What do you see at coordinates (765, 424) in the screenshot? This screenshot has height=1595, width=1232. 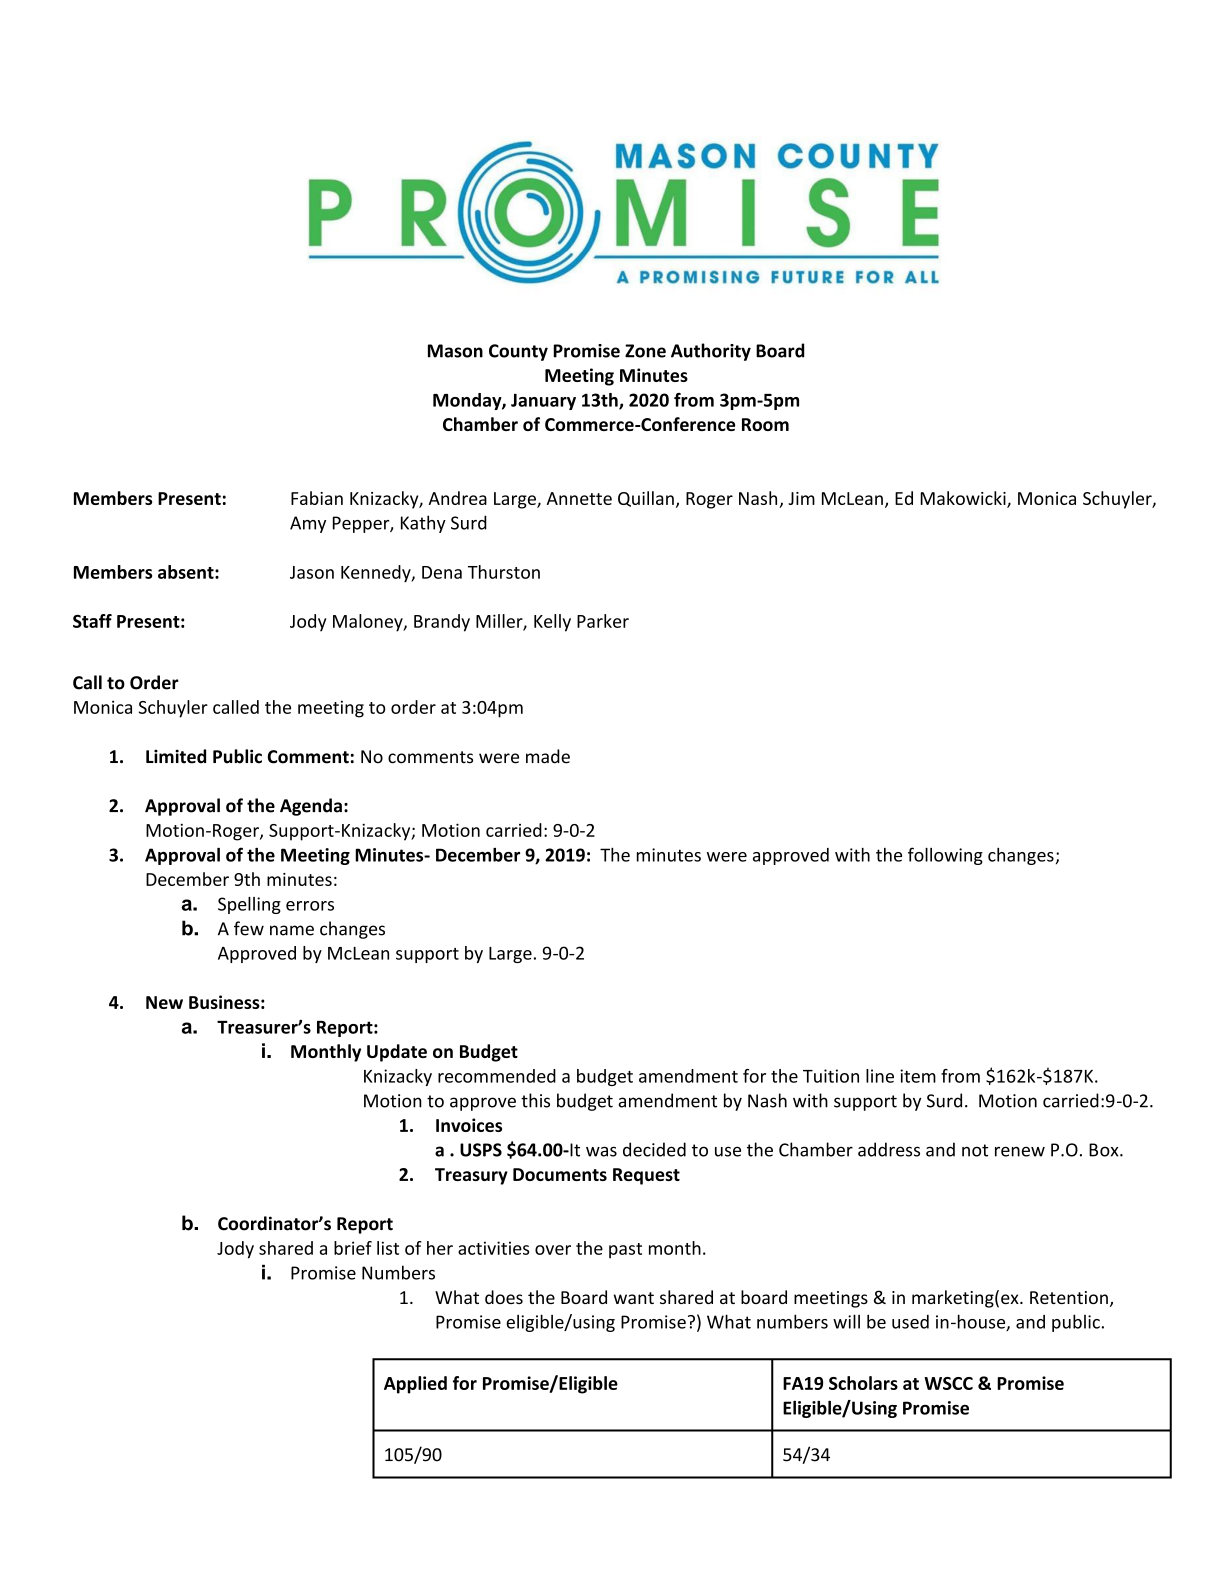 I see `Room` at bounding box center [765, 424].
